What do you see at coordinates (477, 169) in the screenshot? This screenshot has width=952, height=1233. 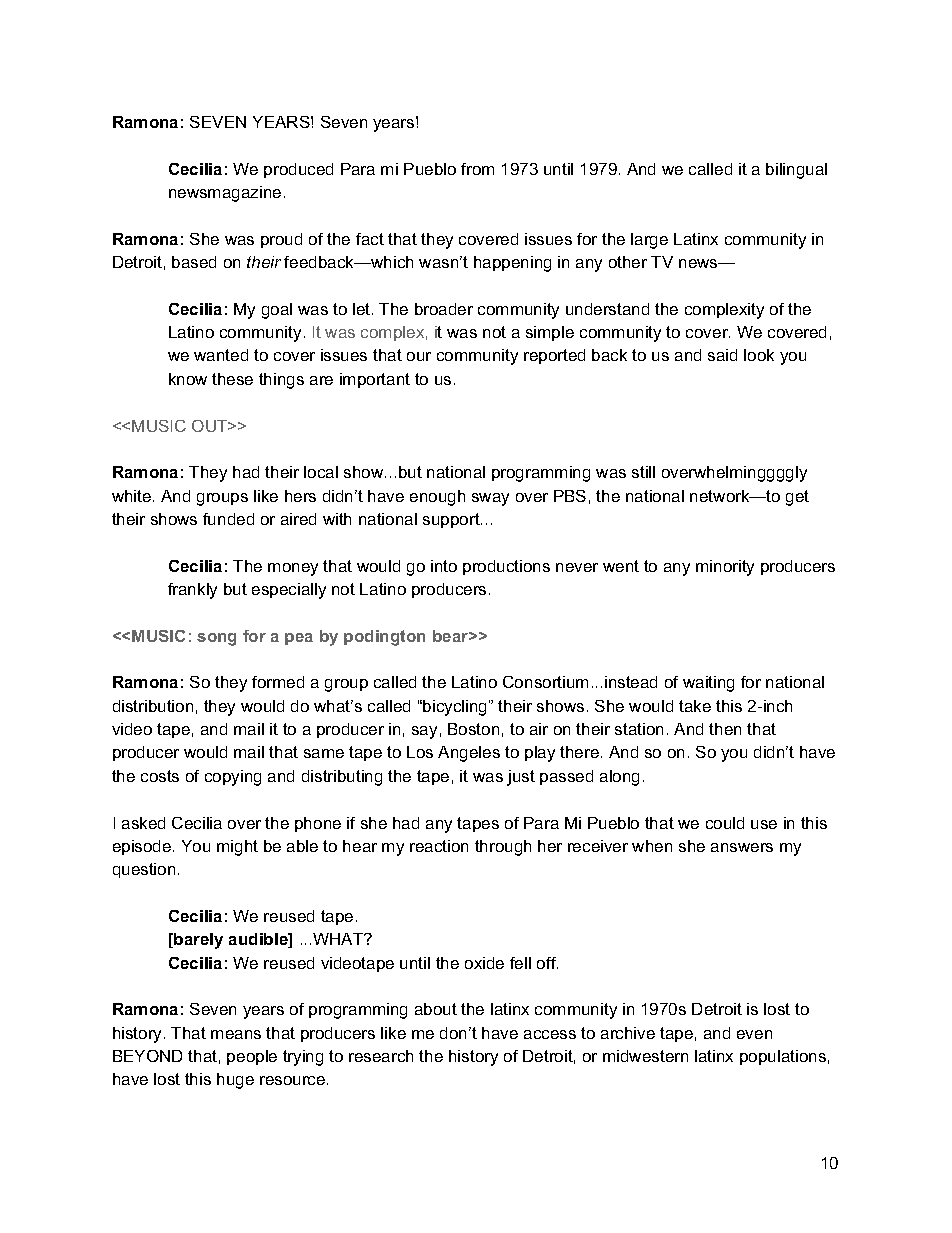 I see `from` at bounding box center [477, 169].
